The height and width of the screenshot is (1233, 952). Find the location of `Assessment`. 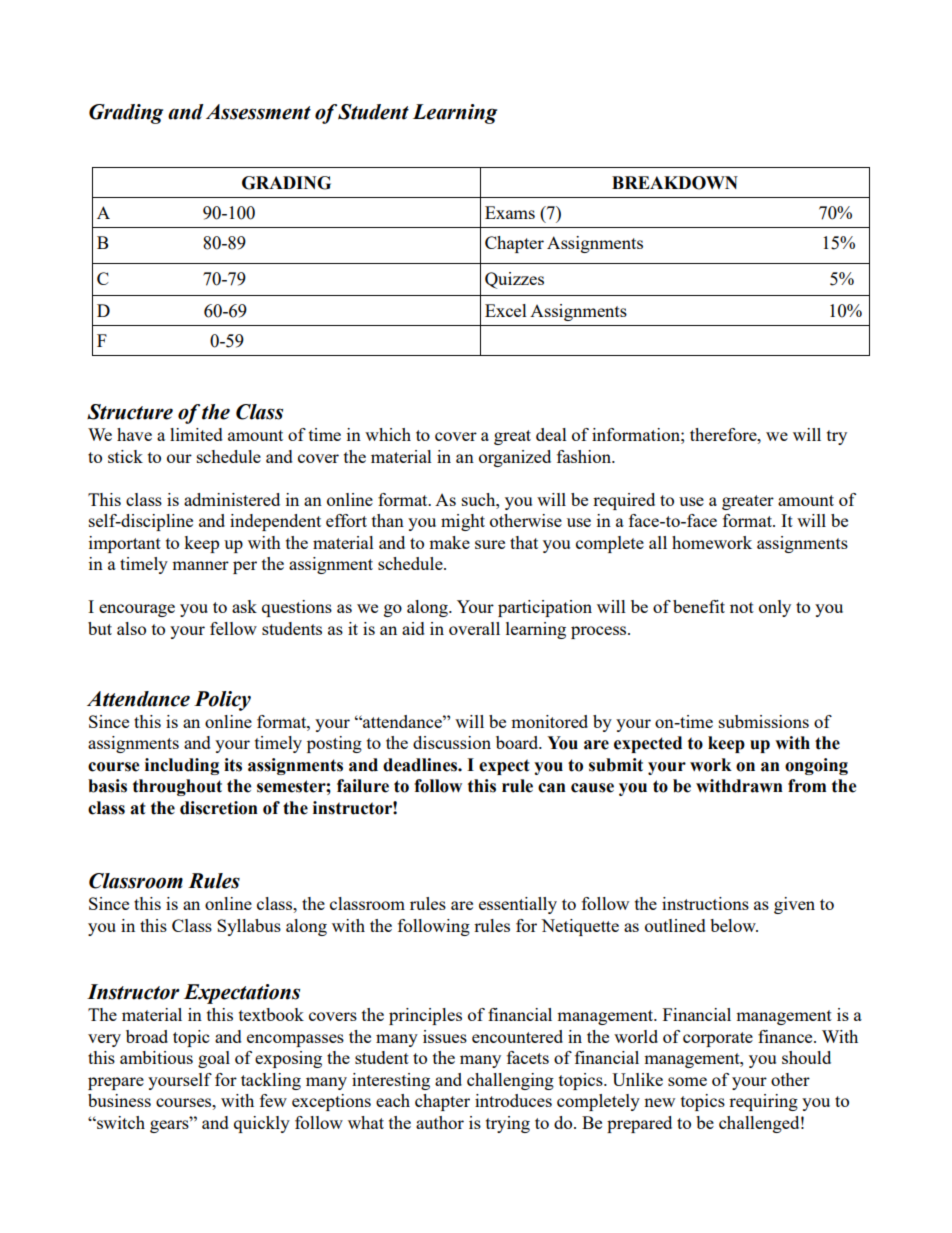

Assessment is located at coordinates (258, 112).
